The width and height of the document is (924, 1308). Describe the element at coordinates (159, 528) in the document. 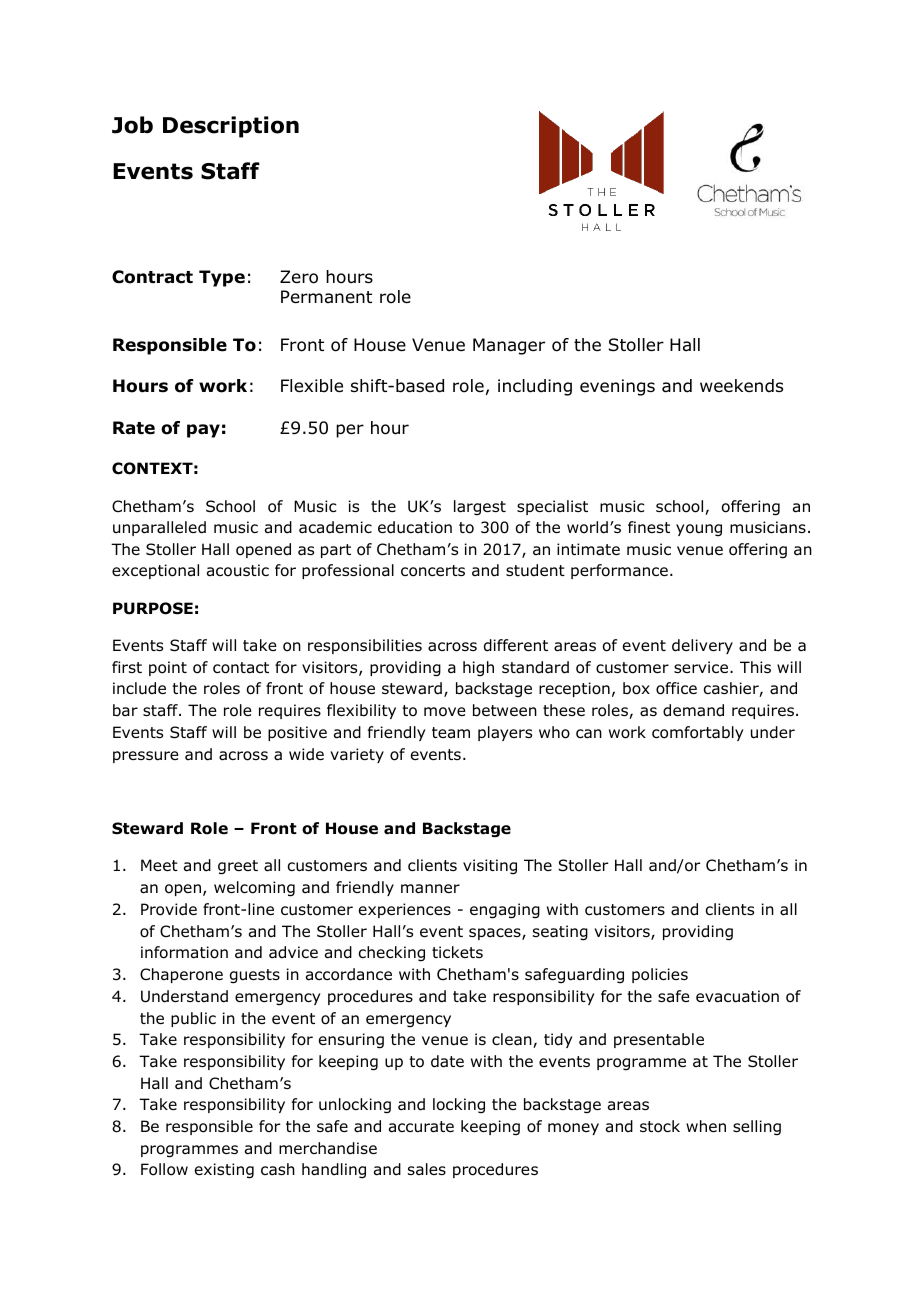

I see `unparalleled` at that location.
